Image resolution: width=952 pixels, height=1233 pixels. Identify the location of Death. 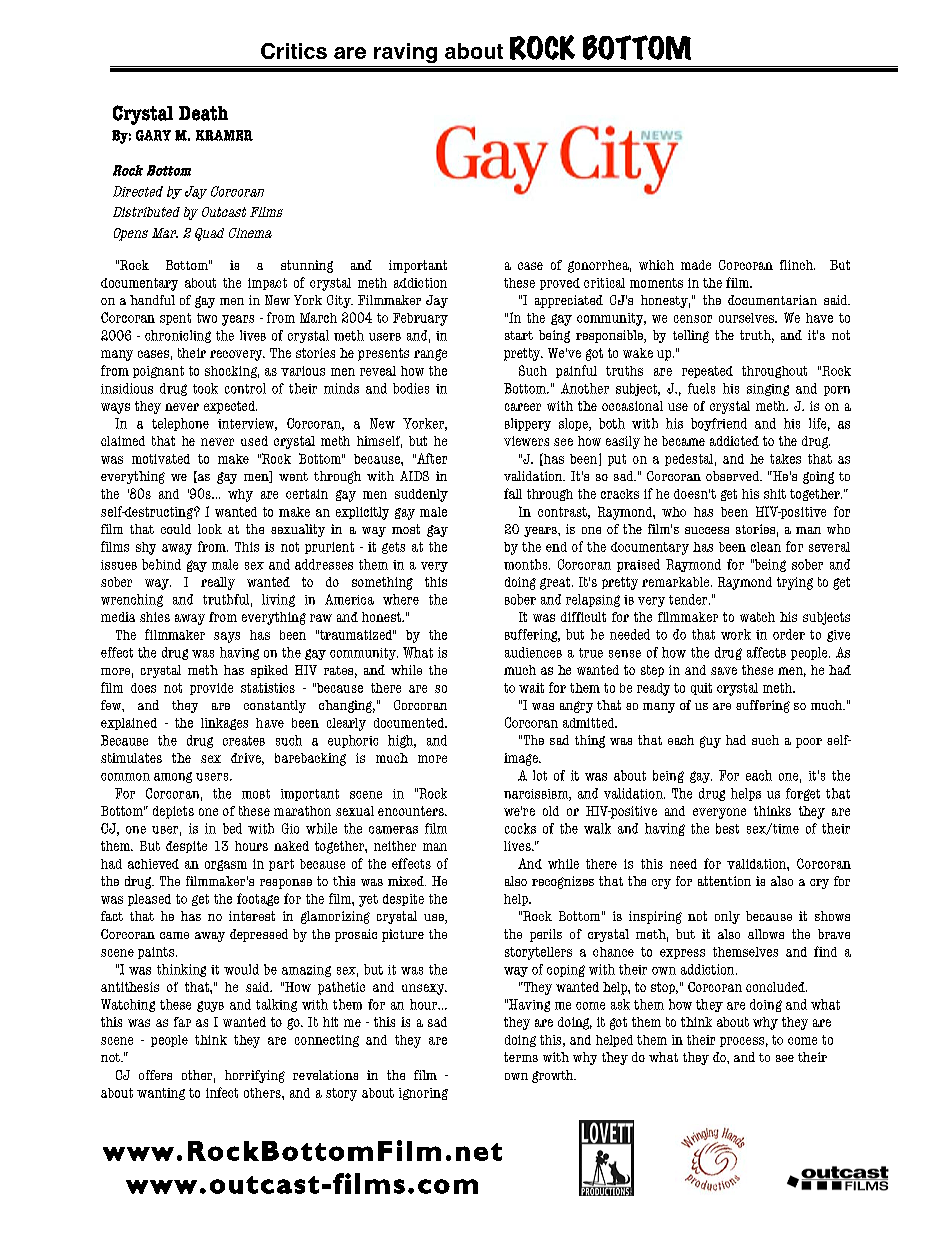
(203, 113).
